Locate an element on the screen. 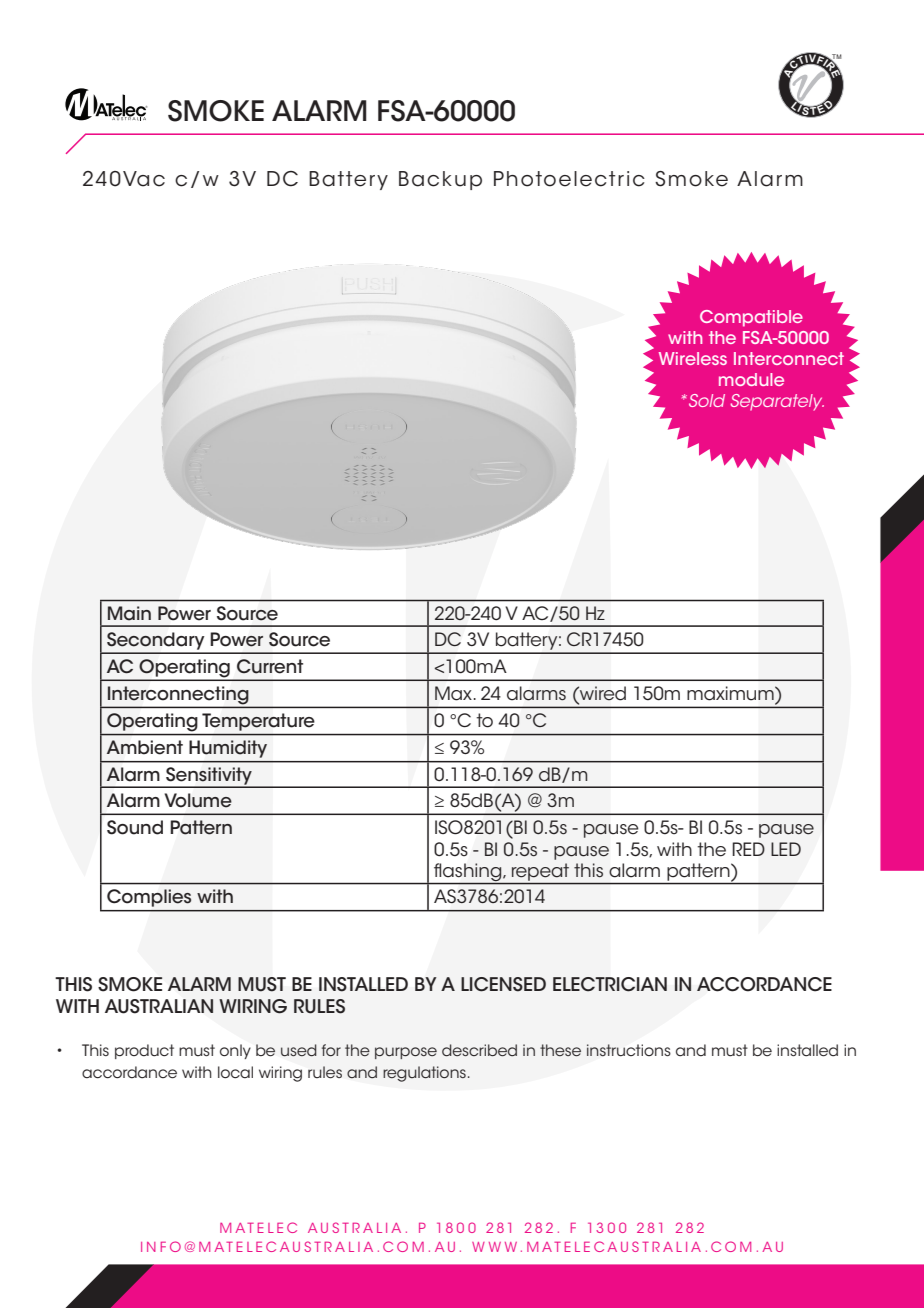 The image size is (924, 1308). Wireless is located at coordinates (693, 358).
